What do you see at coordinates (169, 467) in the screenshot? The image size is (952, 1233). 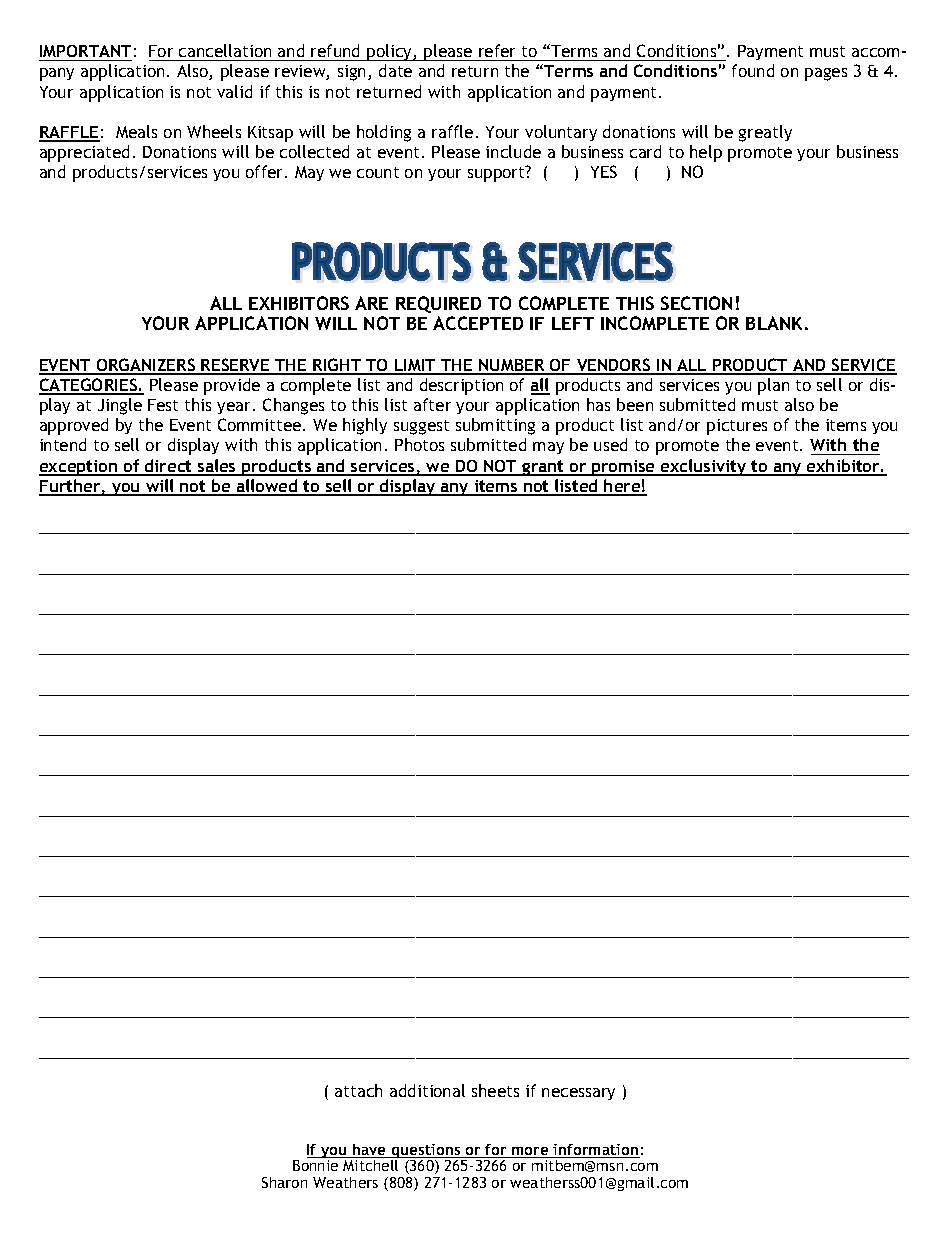 I see `direct` at bounding box center [169, 467].
